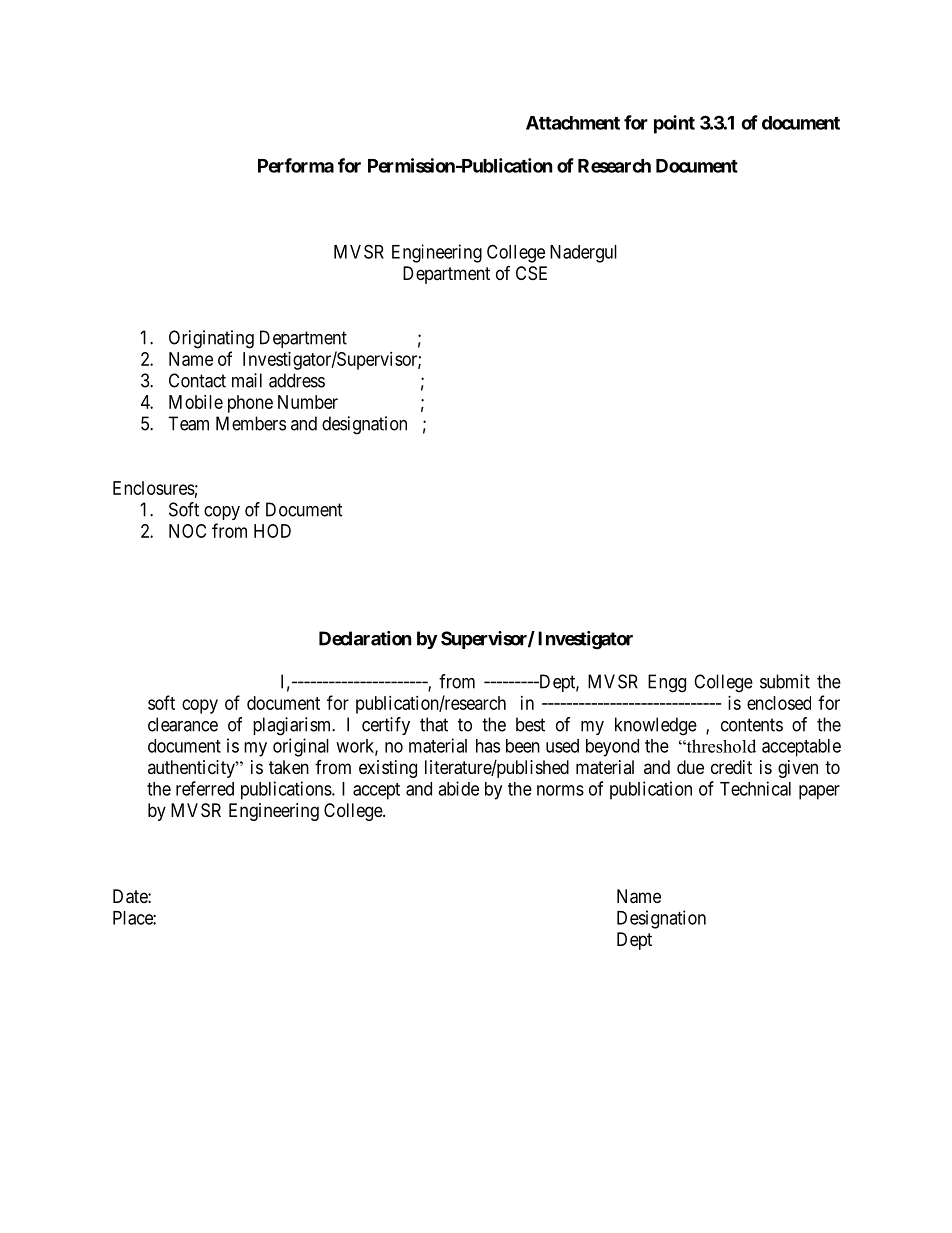 The width and height of the image is (952, 1233). I want to click on Number, so click(308, 402).
